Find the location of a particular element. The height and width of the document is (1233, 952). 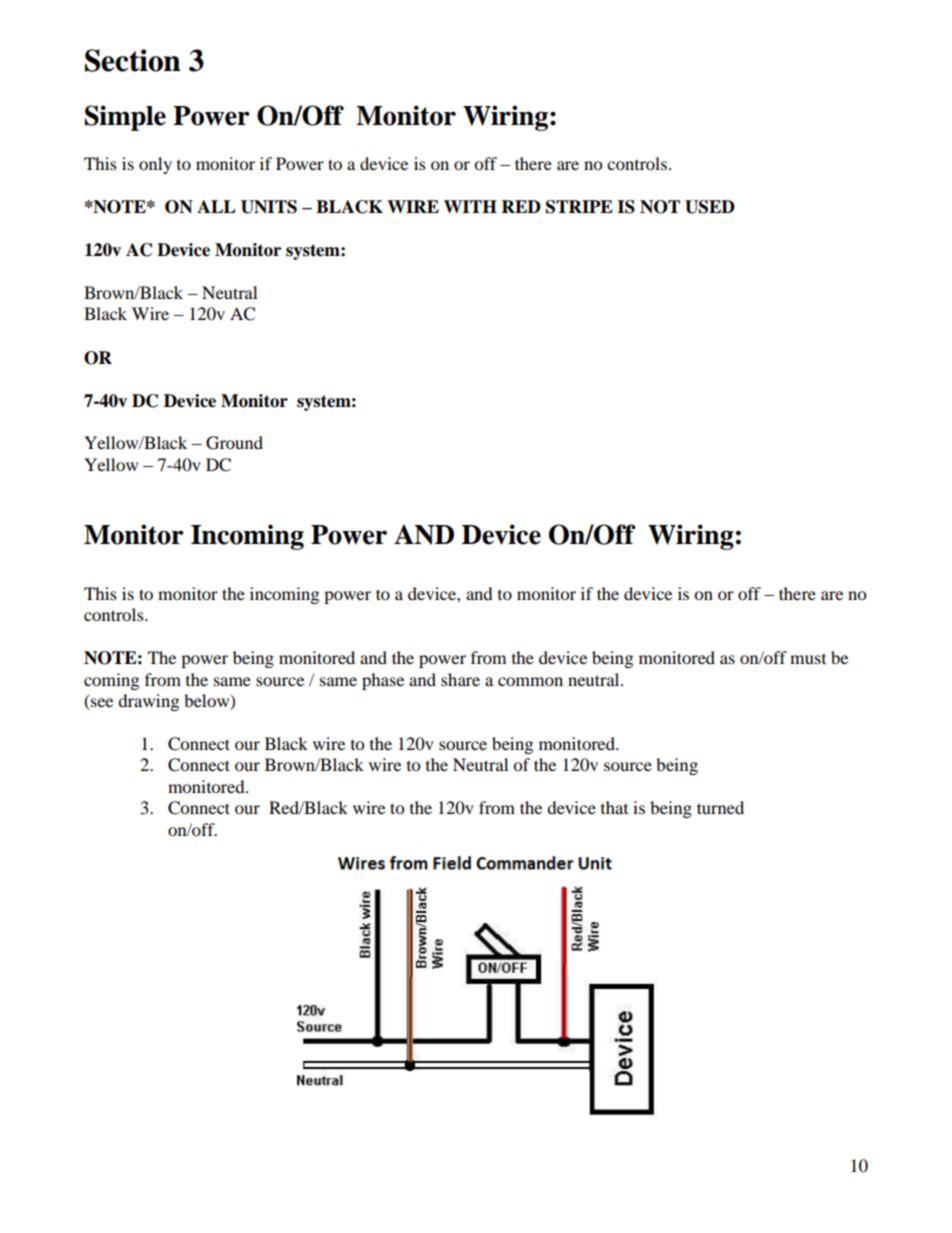

UNITS is located at coordinates (269, 207).
